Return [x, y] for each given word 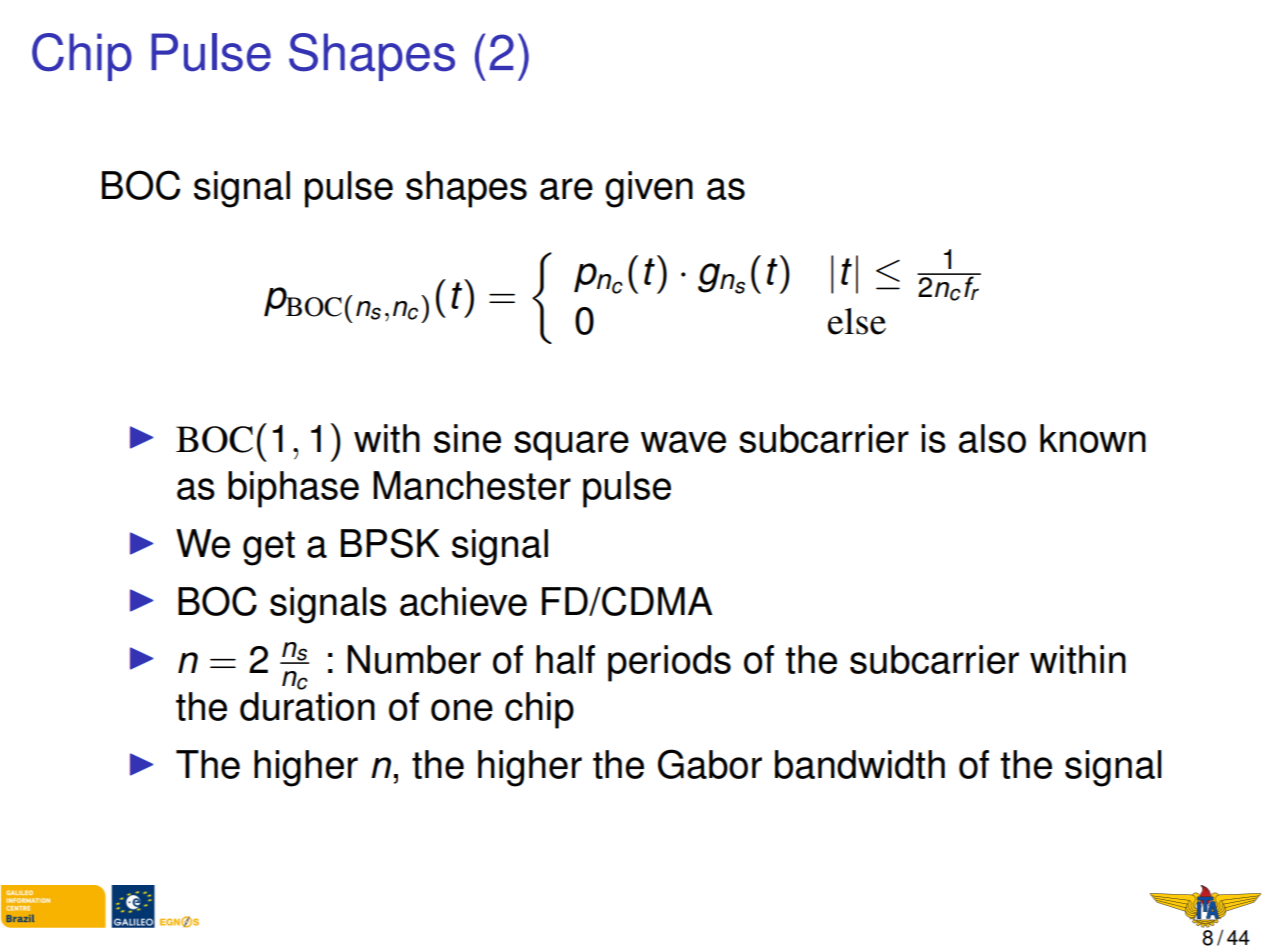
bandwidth [860, 764]
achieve [463, 601]
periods [669, 663]
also [992, 438]
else [857, 321]
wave [683, 442]
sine [467, 438]
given [649, 189]
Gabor [710, 764]
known [1093, 438]
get [269, 548]
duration [307, 706]
